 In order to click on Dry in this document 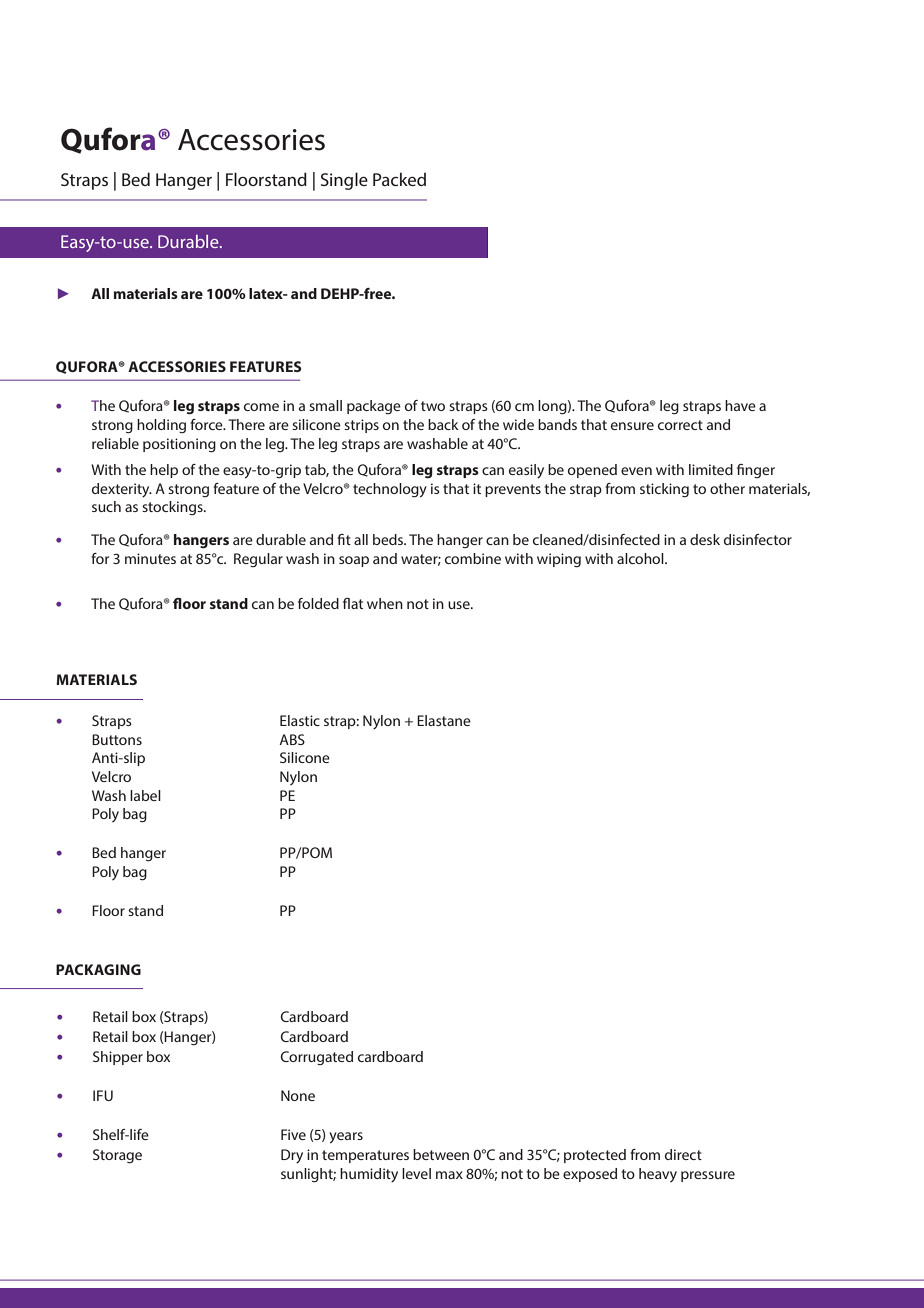, I will do `click(292, 1156)`.
